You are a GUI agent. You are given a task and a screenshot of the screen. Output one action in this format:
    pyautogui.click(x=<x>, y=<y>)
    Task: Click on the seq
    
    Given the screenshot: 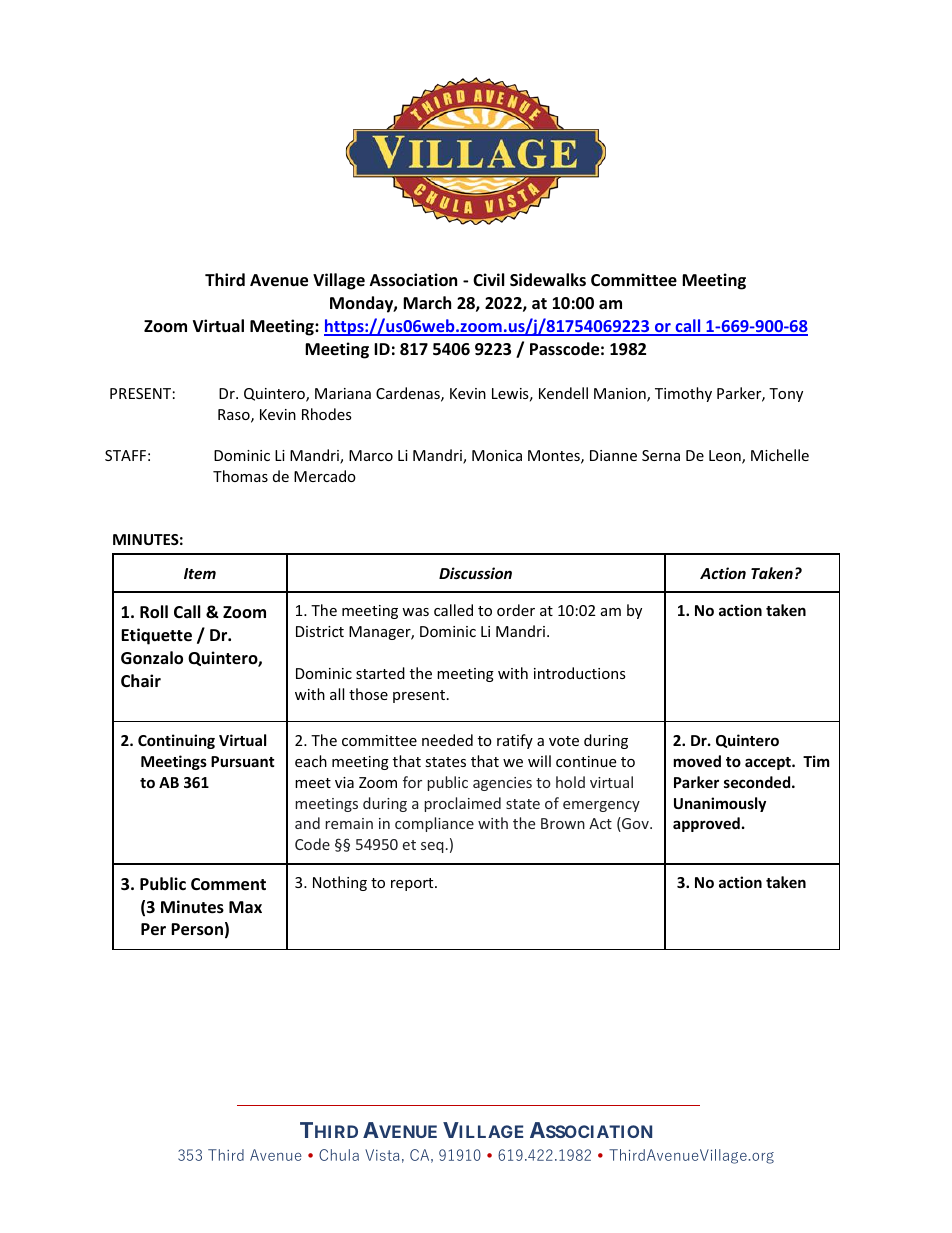 What is the action you would take?
    pyautogui.click(x=432, y=847)
